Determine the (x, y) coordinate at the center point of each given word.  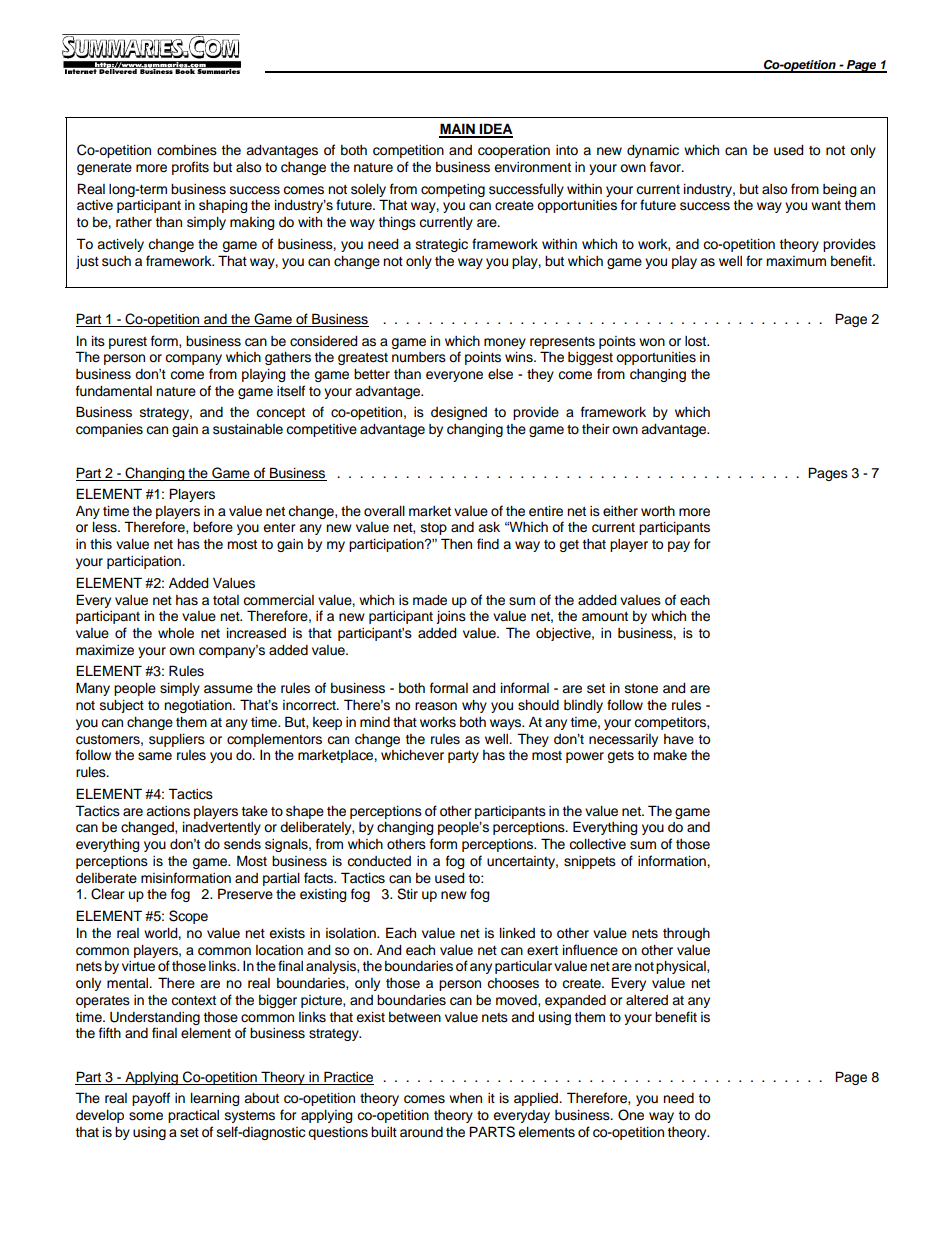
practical (193, 1116)
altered (647, 1000)
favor (666, 167)
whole (176, 633)
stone (641, 688)
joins (451, 617)
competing (453, 190)
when (465, 1098)
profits (190, 168)
